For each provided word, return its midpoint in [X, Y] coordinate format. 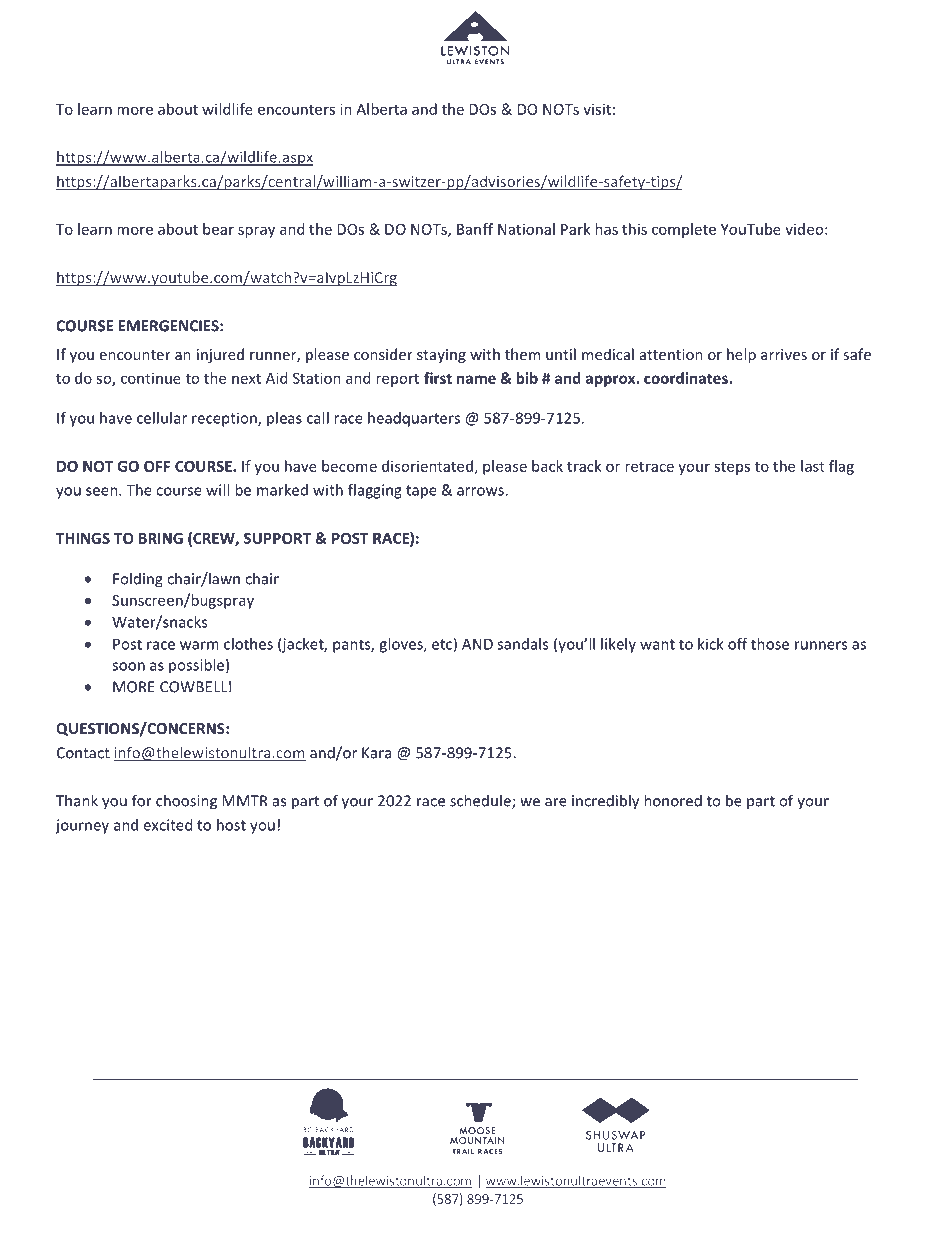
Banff [475, 229]
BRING [161, 538]
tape [421, 492]
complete [684, 230]
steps [732, 468]
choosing [186, 802]
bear [218, 229]
